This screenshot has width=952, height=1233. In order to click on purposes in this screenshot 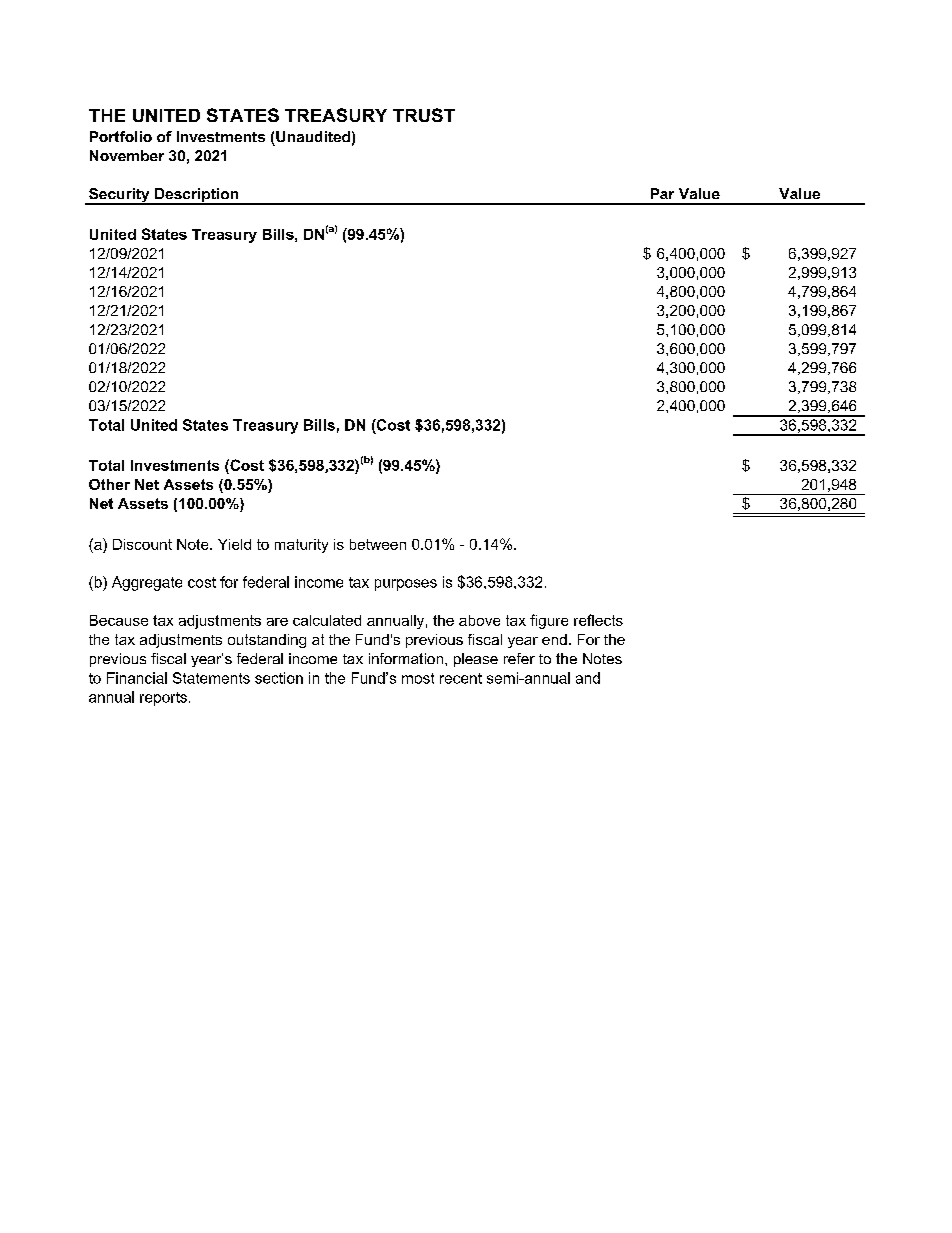, I will do `click(406, 585)`.
